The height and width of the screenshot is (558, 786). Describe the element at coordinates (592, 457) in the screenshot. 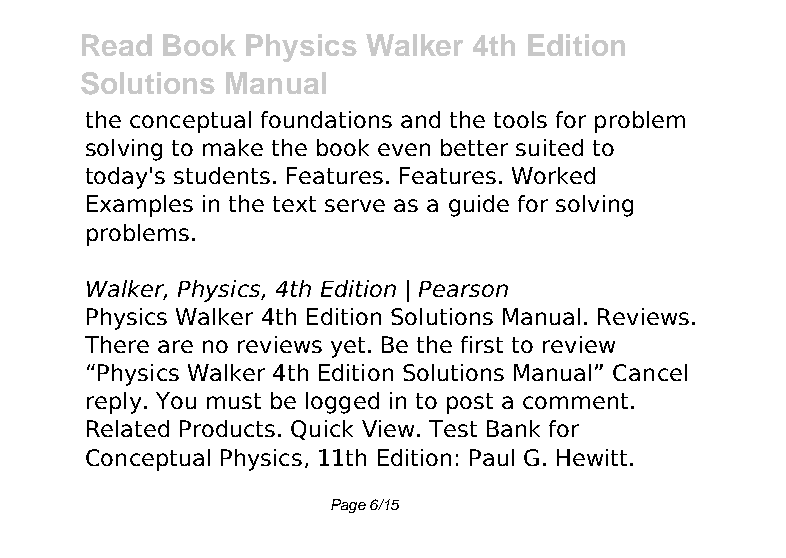

I see `Hewitt` at that location.
